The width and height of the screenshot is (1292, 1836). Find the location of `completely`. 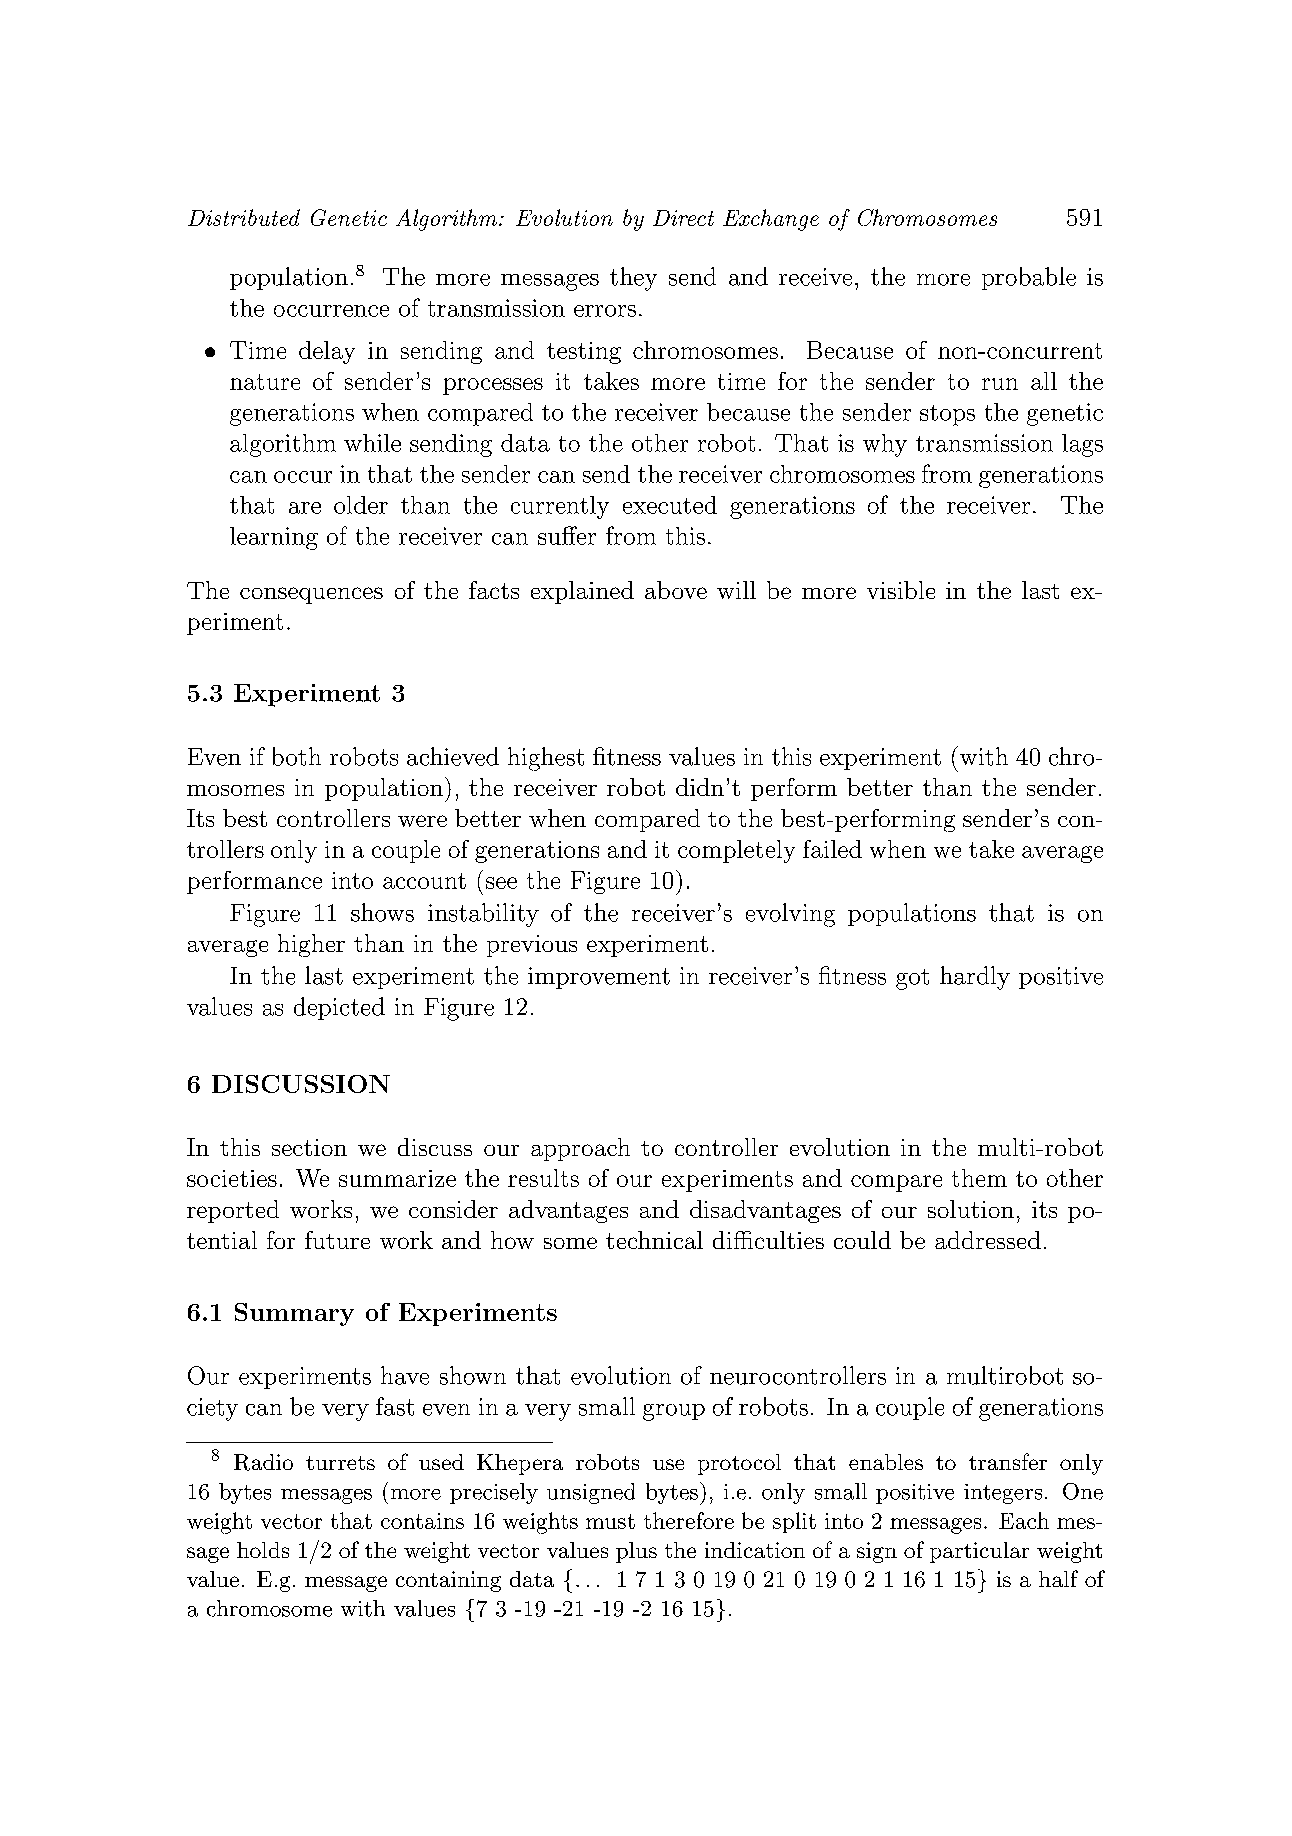

completely is located at coordinates (736, 851).
